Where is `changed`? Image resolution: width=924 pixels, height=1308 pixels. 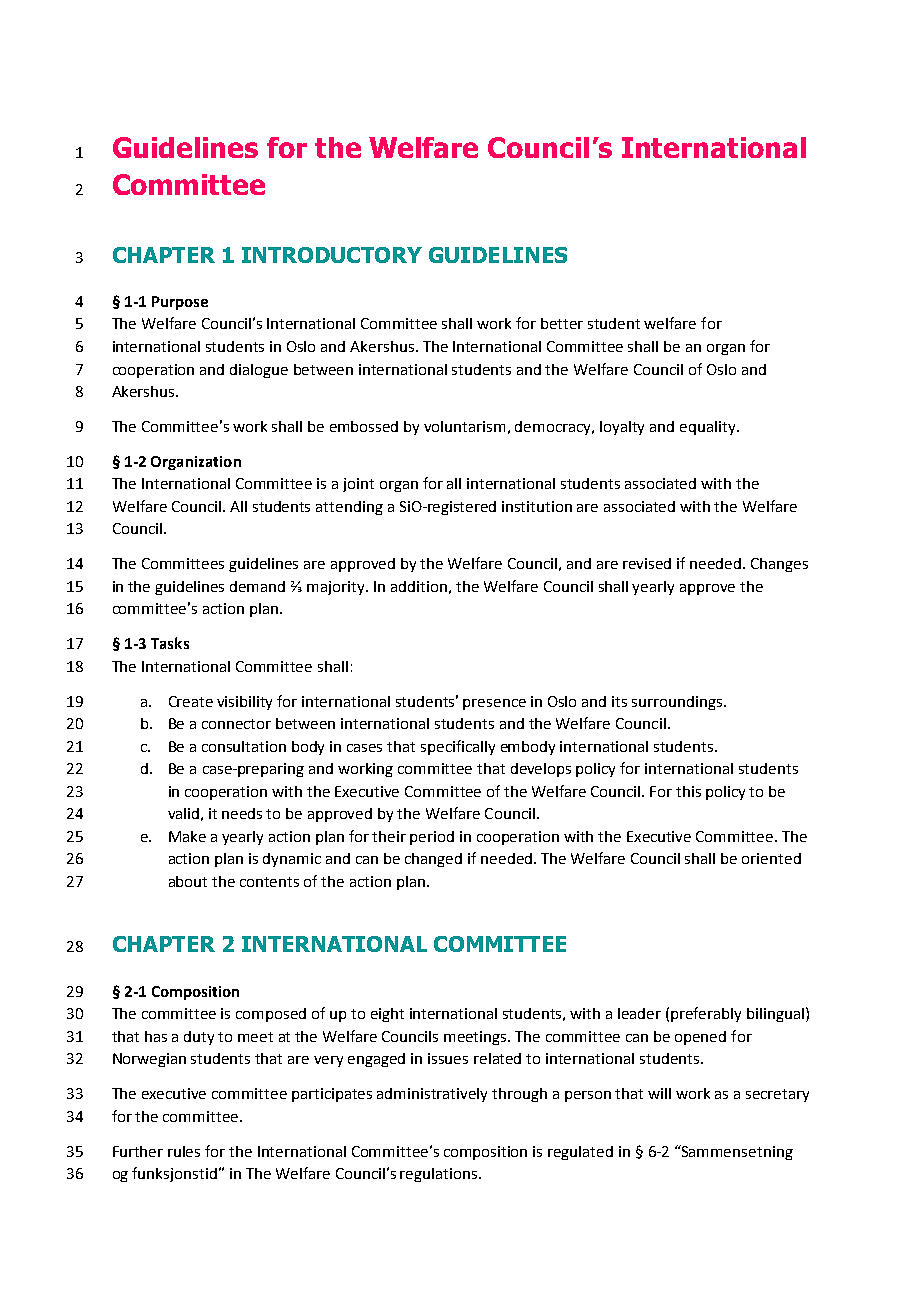
changed is located at coordinates (433, 860).
